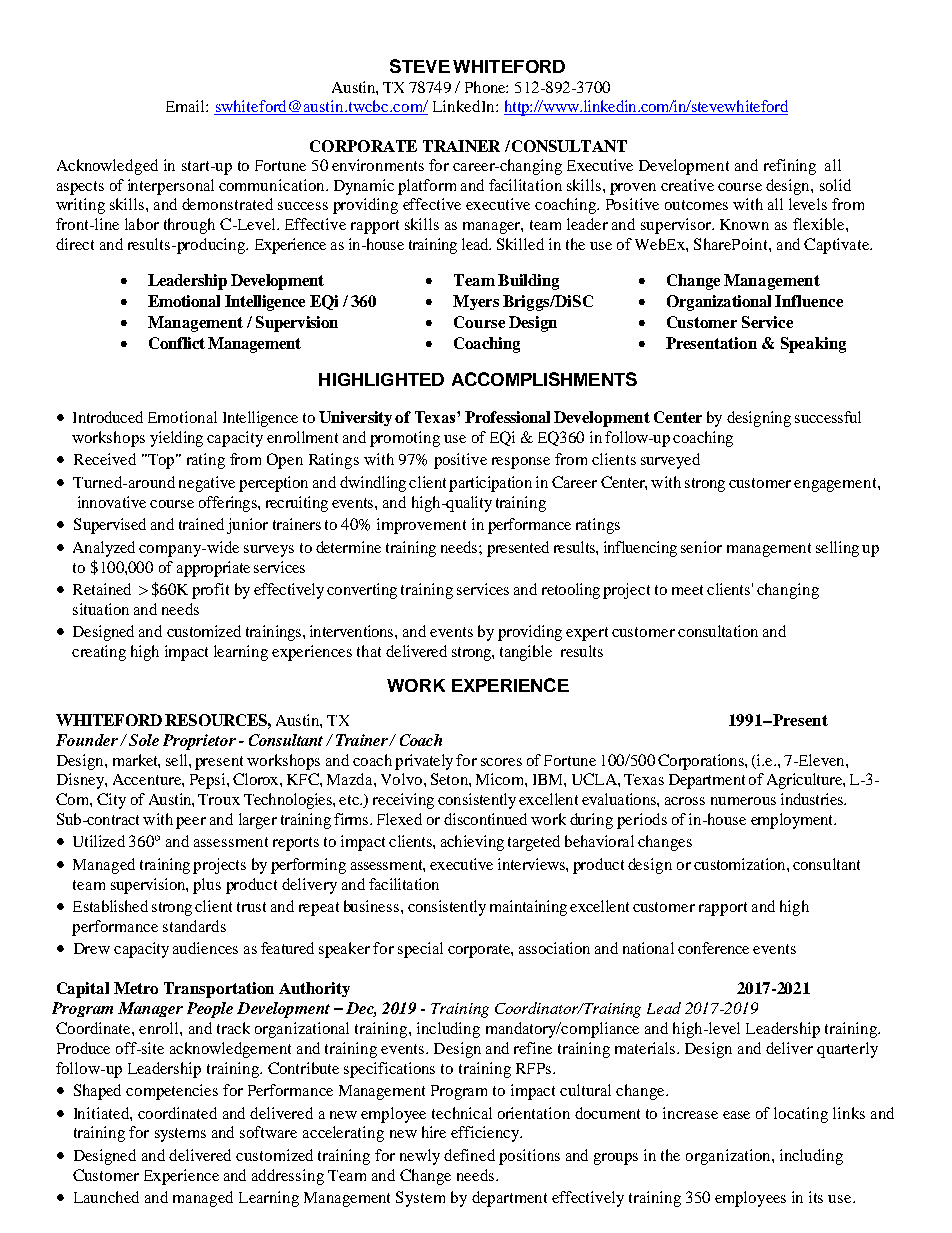  Describe the element at coordinates (171, 187) in the screenshot. I see `interpersonal` at that location.
